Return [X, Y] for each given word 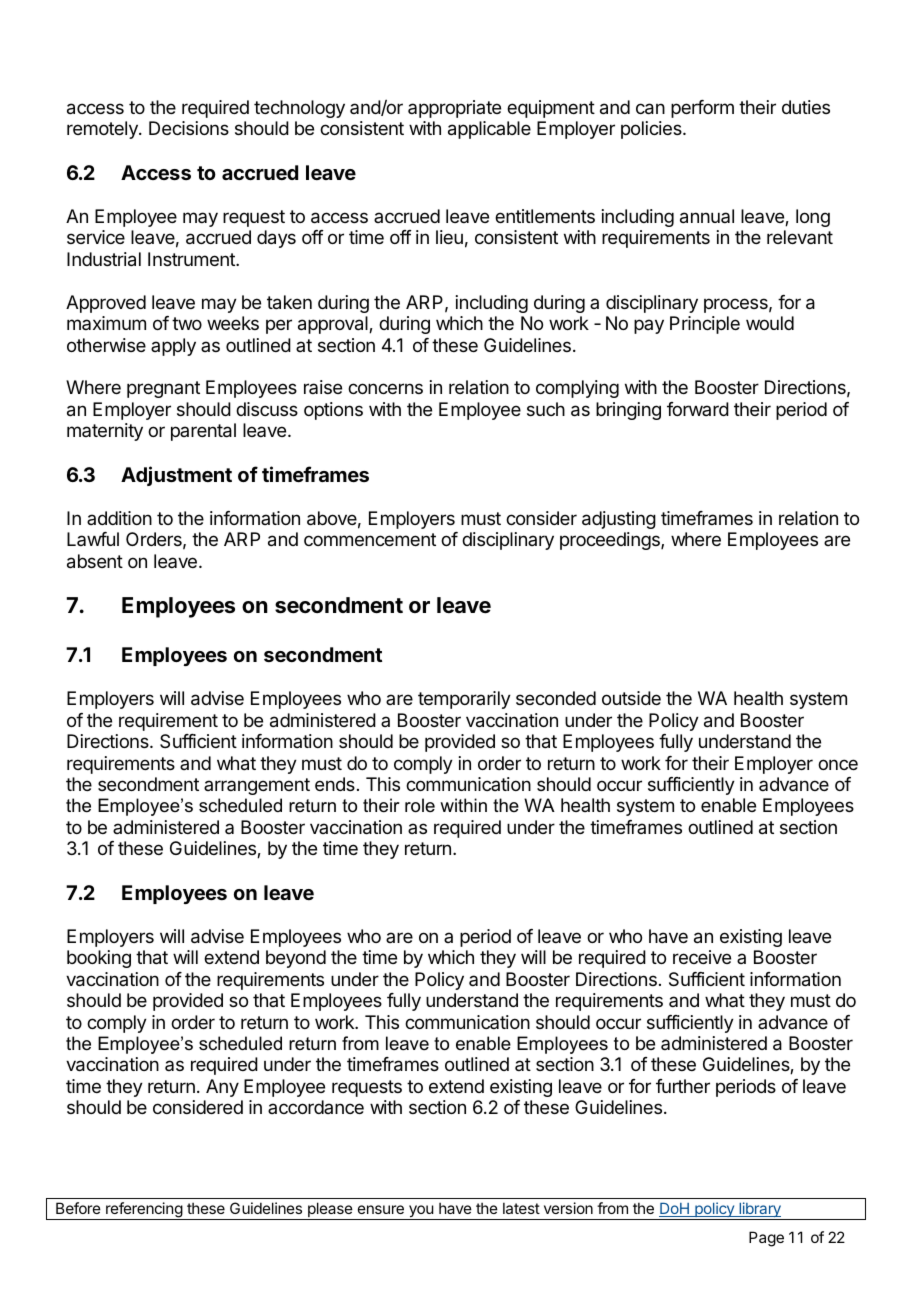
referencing [144, 1211]
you [421, 1212]
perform [702, 109]
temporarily [464, 700]
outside [631, 698]
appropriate [454, 109]
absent [95, 561]
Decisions [189, 128]
